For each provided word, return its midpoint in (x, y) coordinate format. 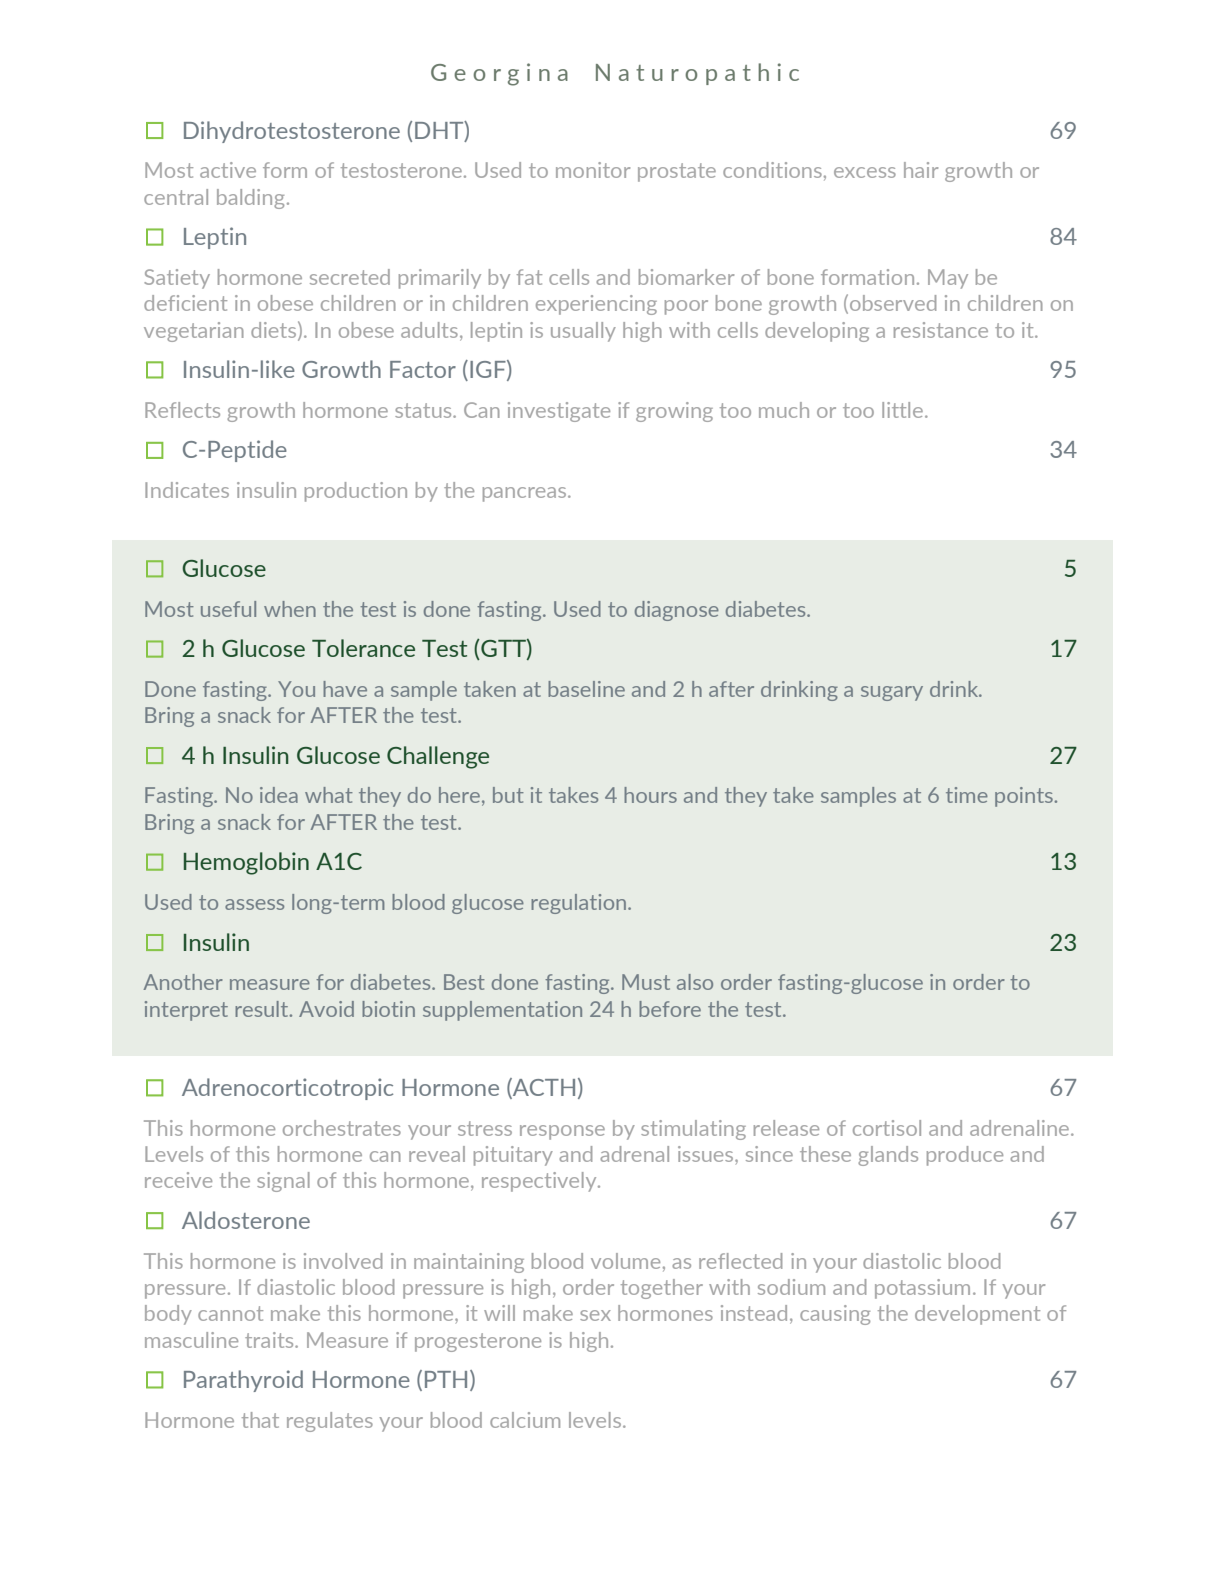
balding (250, 199)
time (967, 795)
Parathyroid (243, 1381)
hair (921, 170)
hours (650, 795)
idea (279, 795)
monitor (593, 170)
